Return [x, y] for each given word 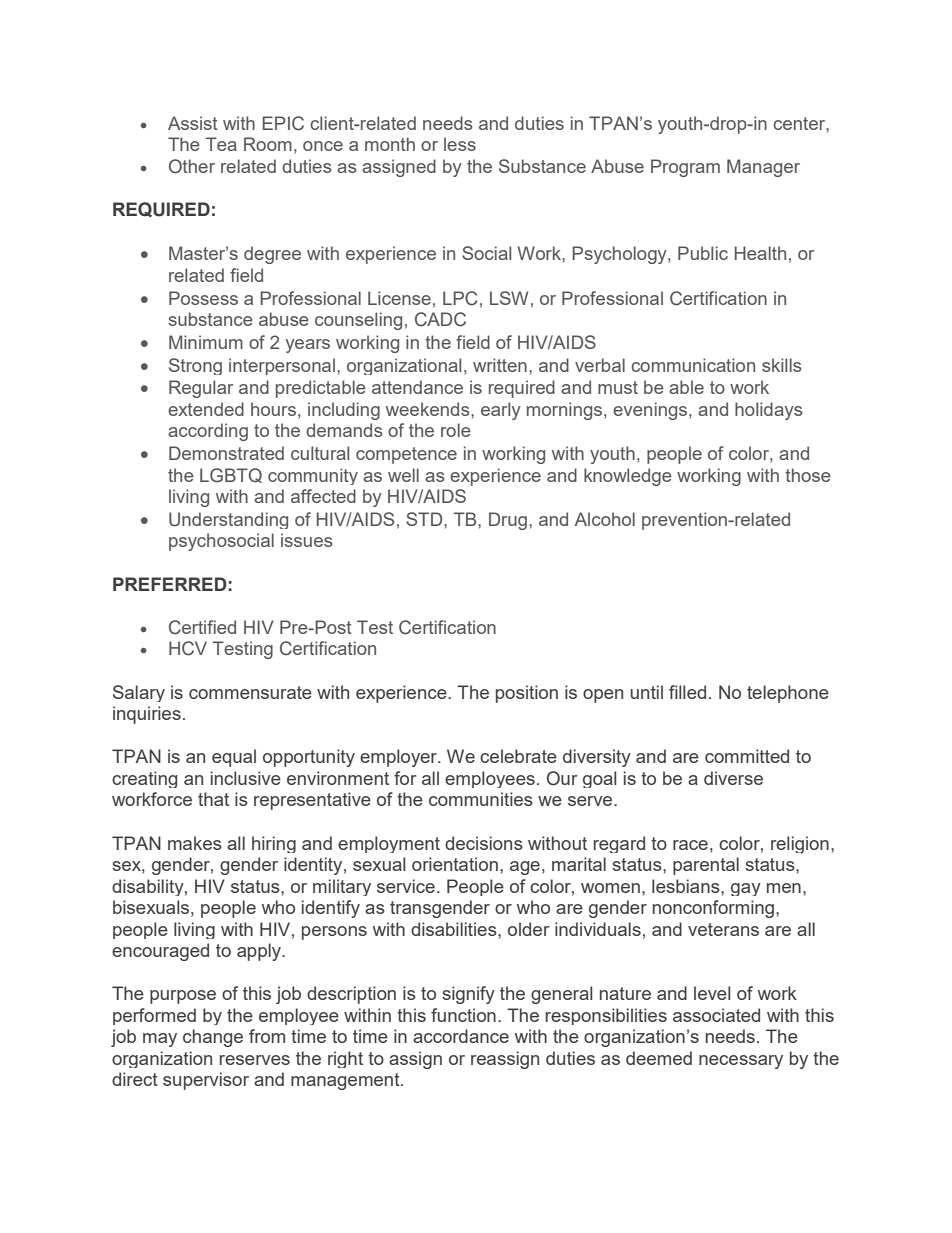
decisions [484, 843]
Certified [202, 627]
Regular [201, 389]
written [500, 365]
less [460, 144]
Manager [763, 168]
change [213, 1038]
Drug [508, 521]
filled [687, 692]
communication [693, 365]
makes [195, 843]
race [690, 845]
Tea [221, 144]
